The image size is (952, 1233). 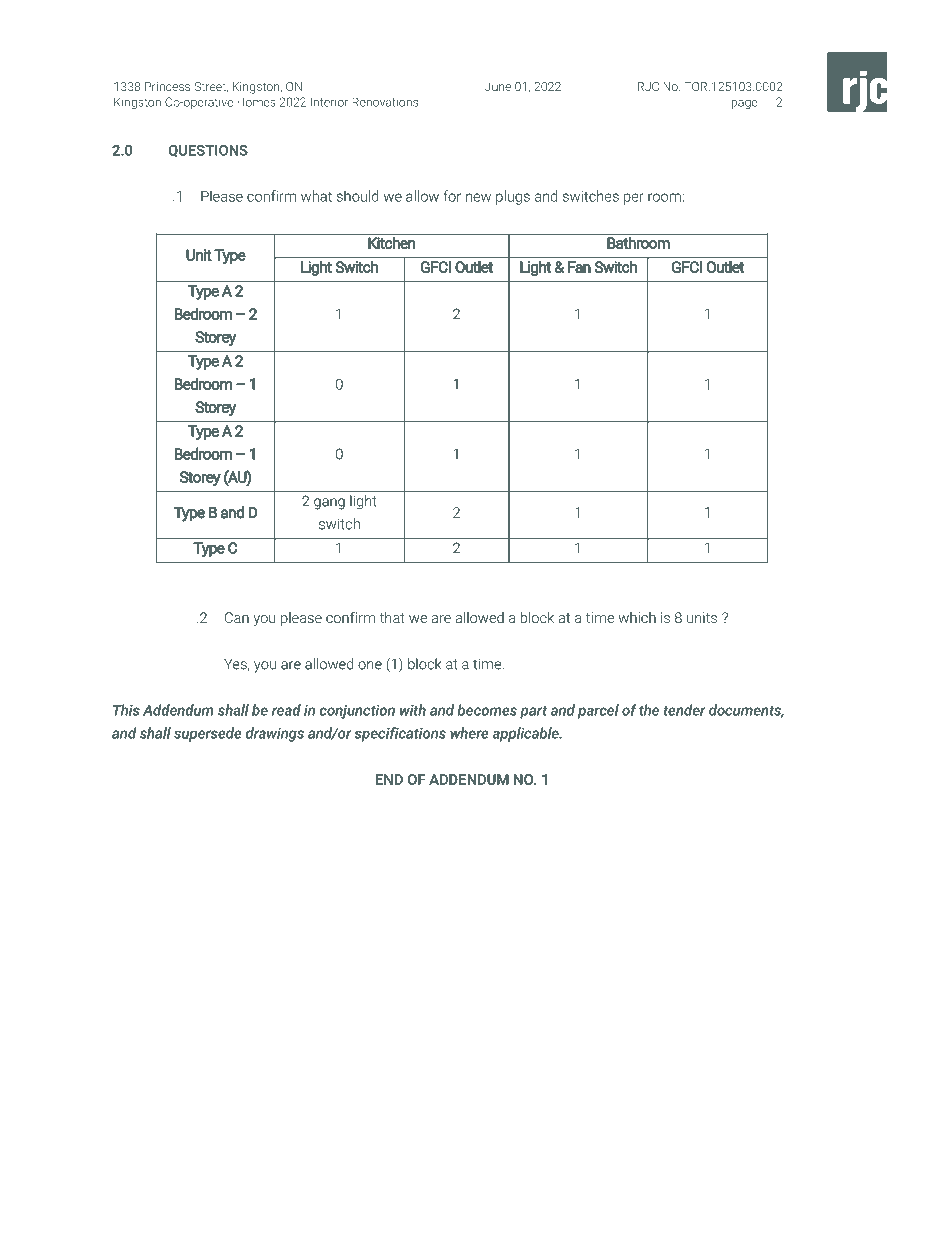 I want to click on which, so click(x=637, y=617).
